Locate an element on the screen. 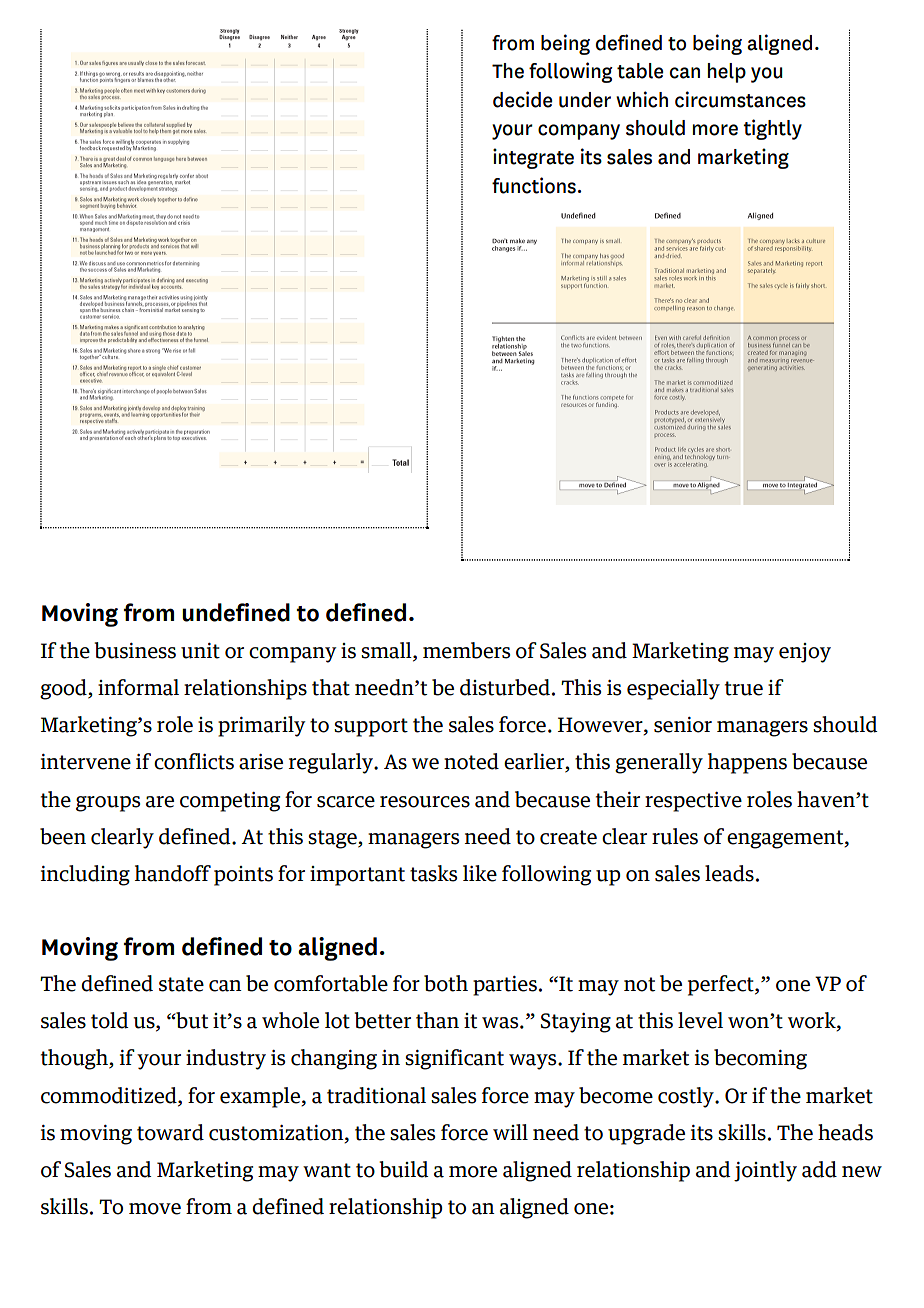 This screenshot has width=924, height=1308. integrate is located at coordinates (533, 158).
